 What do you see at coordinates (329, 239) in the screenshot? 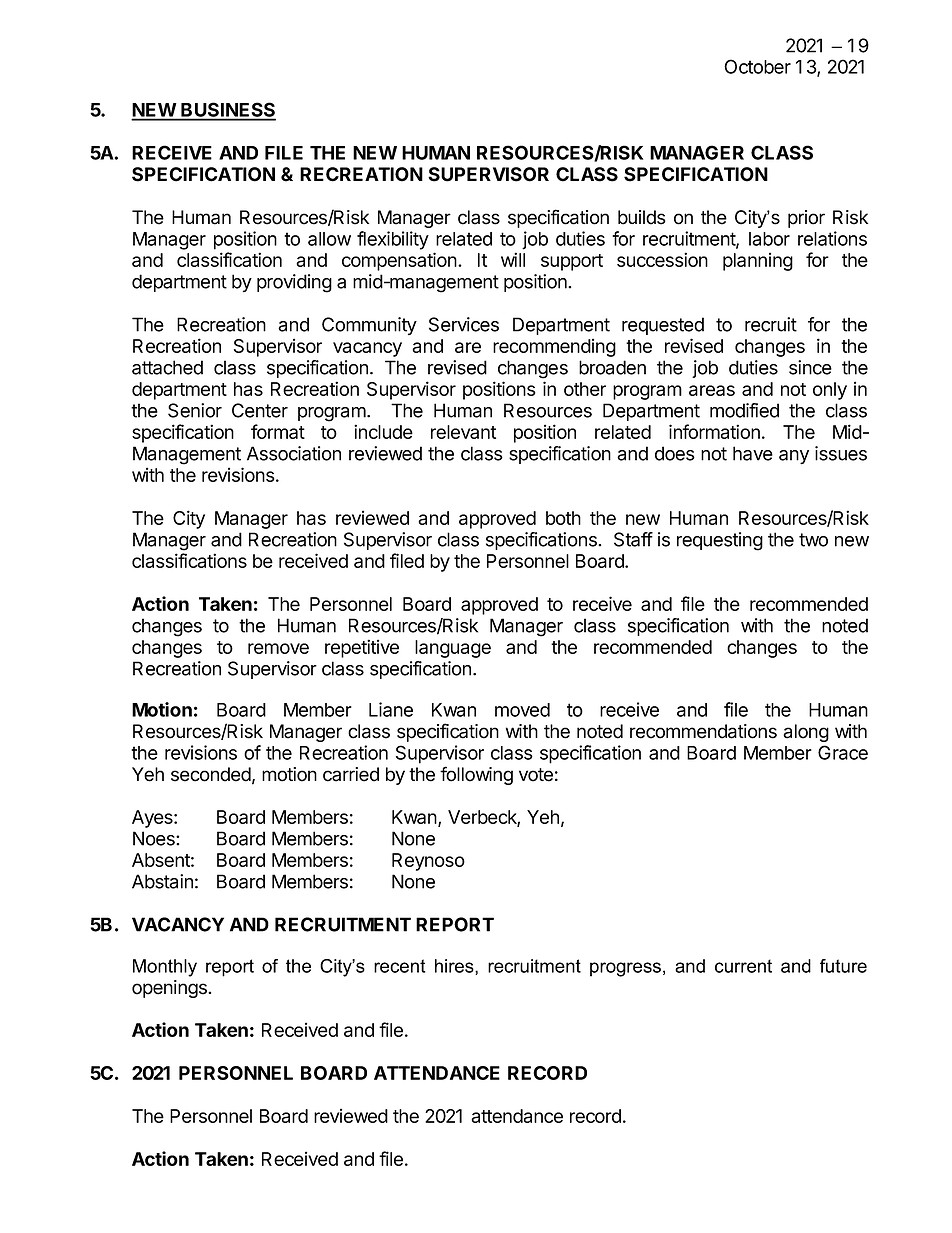
I see `allow` at bounding box center [329, 239].
